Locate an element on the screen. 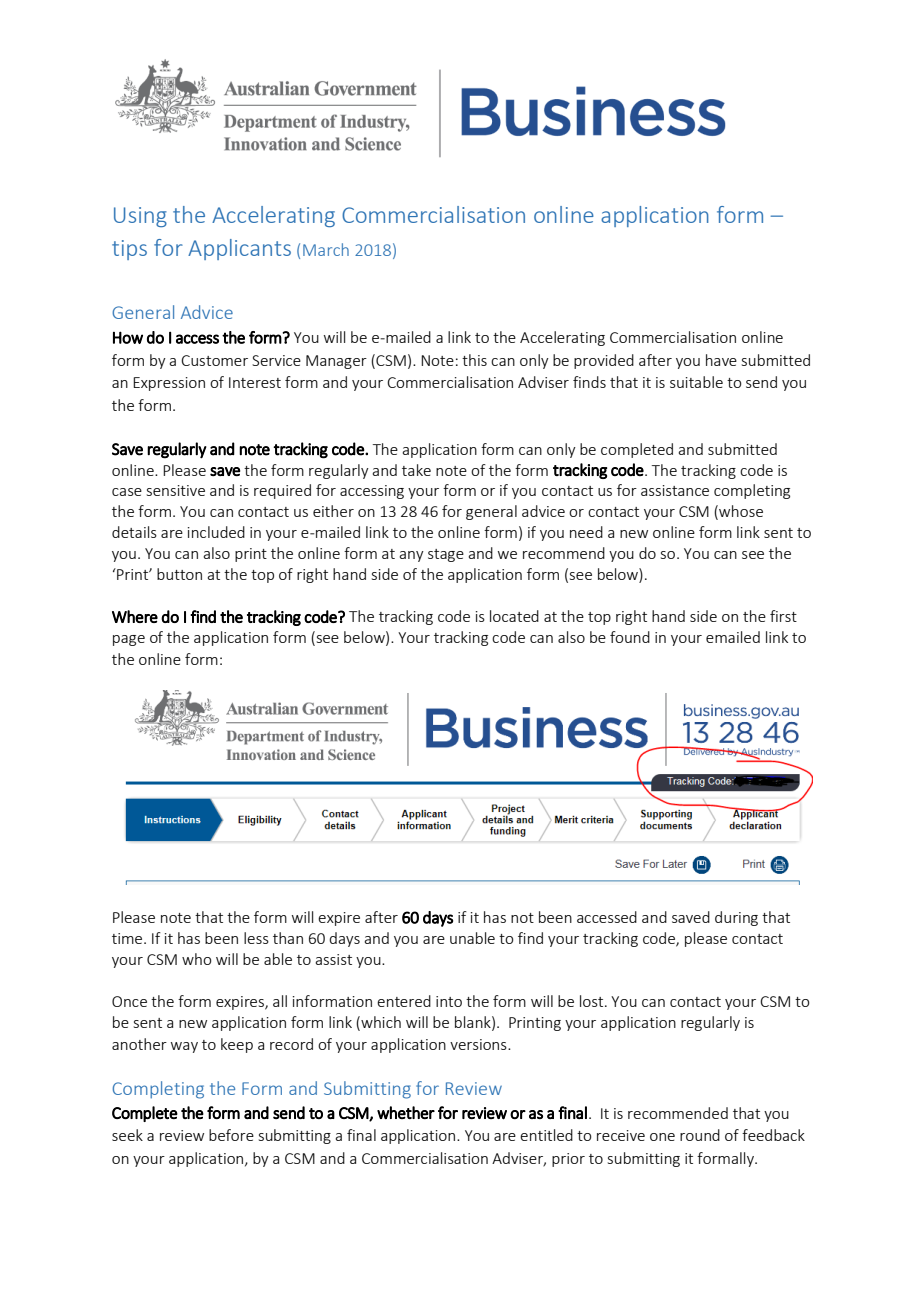 This screenshot has width=924, height=1308. found is located at coordinates (630, 637).
